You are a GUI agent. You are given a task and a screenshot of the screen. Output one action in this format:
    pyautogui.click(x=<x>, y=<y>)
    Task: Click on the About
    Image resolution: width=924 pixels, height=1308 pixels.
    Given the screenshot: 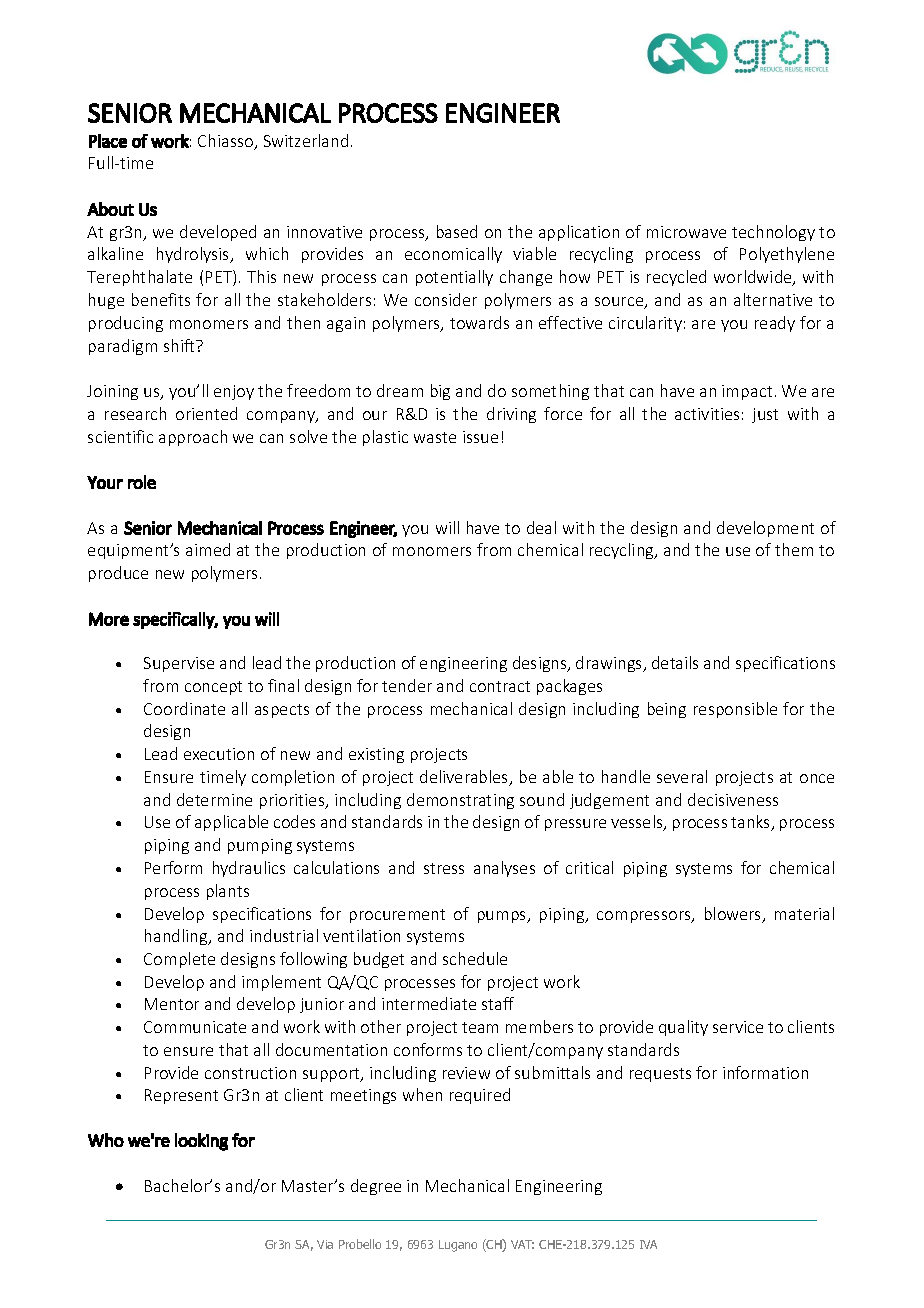 What is the action you would take?
    pyautogui.click(x=110, y=209)
